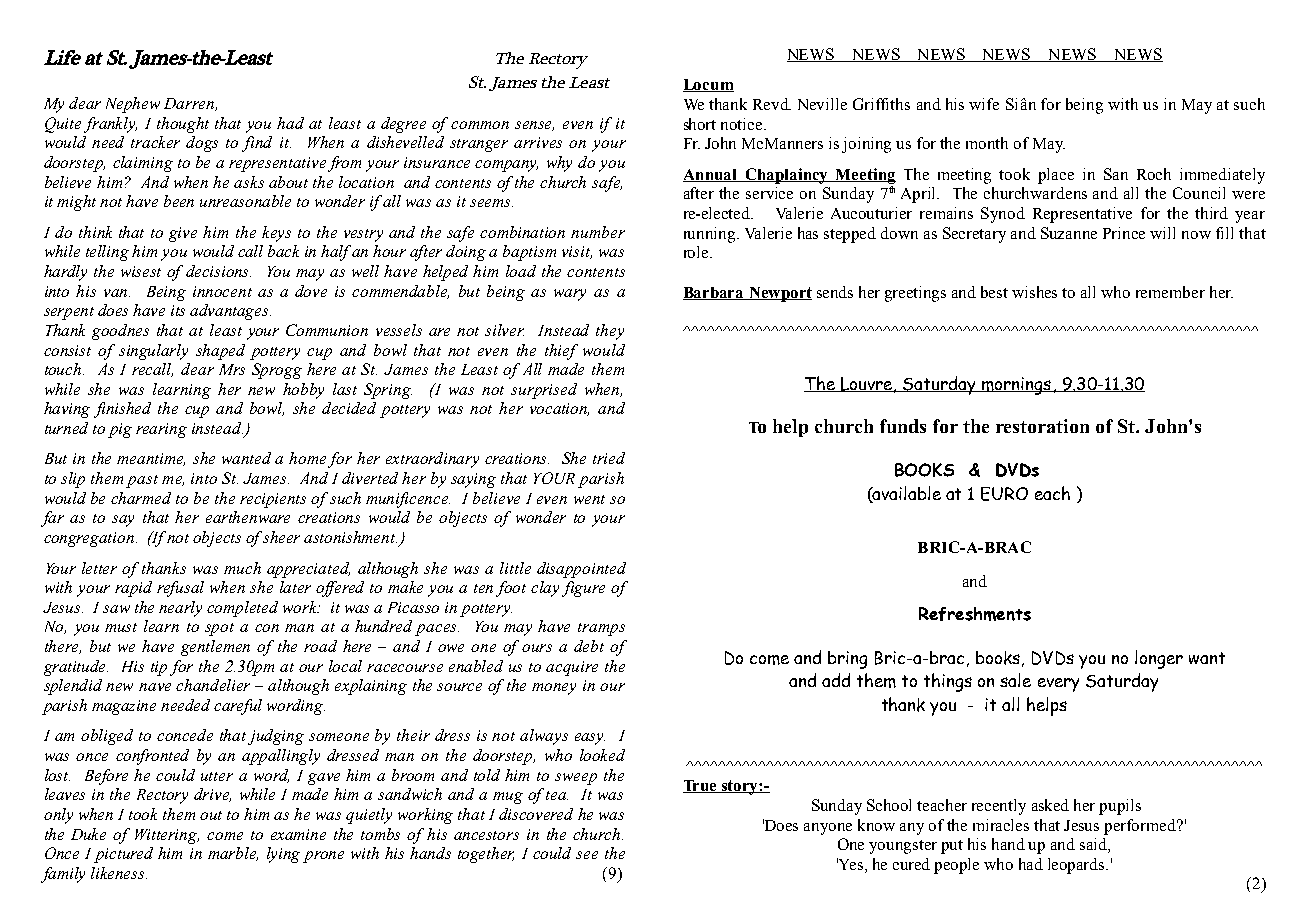 The image size is (1308, 924). Describe the element at coordinates (159, 668) in the screenshot. I see `tip` at that location.
